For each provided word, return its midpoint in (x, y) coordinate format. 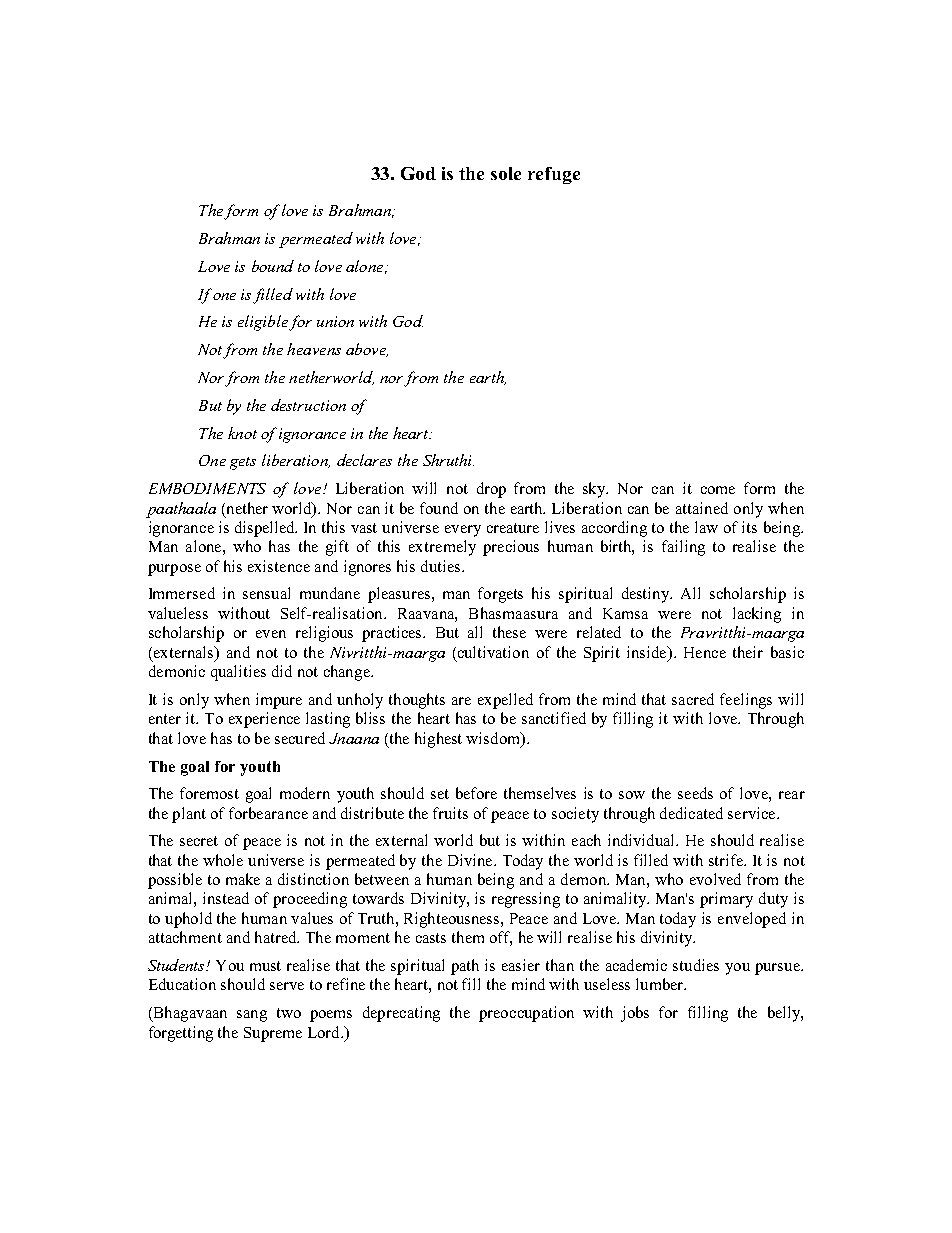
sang (252, 1016)
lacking (757, 615)
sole (506, 173)
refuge (554, 175)
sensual (266, 593)
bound (273, 266)
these (509, 632)
